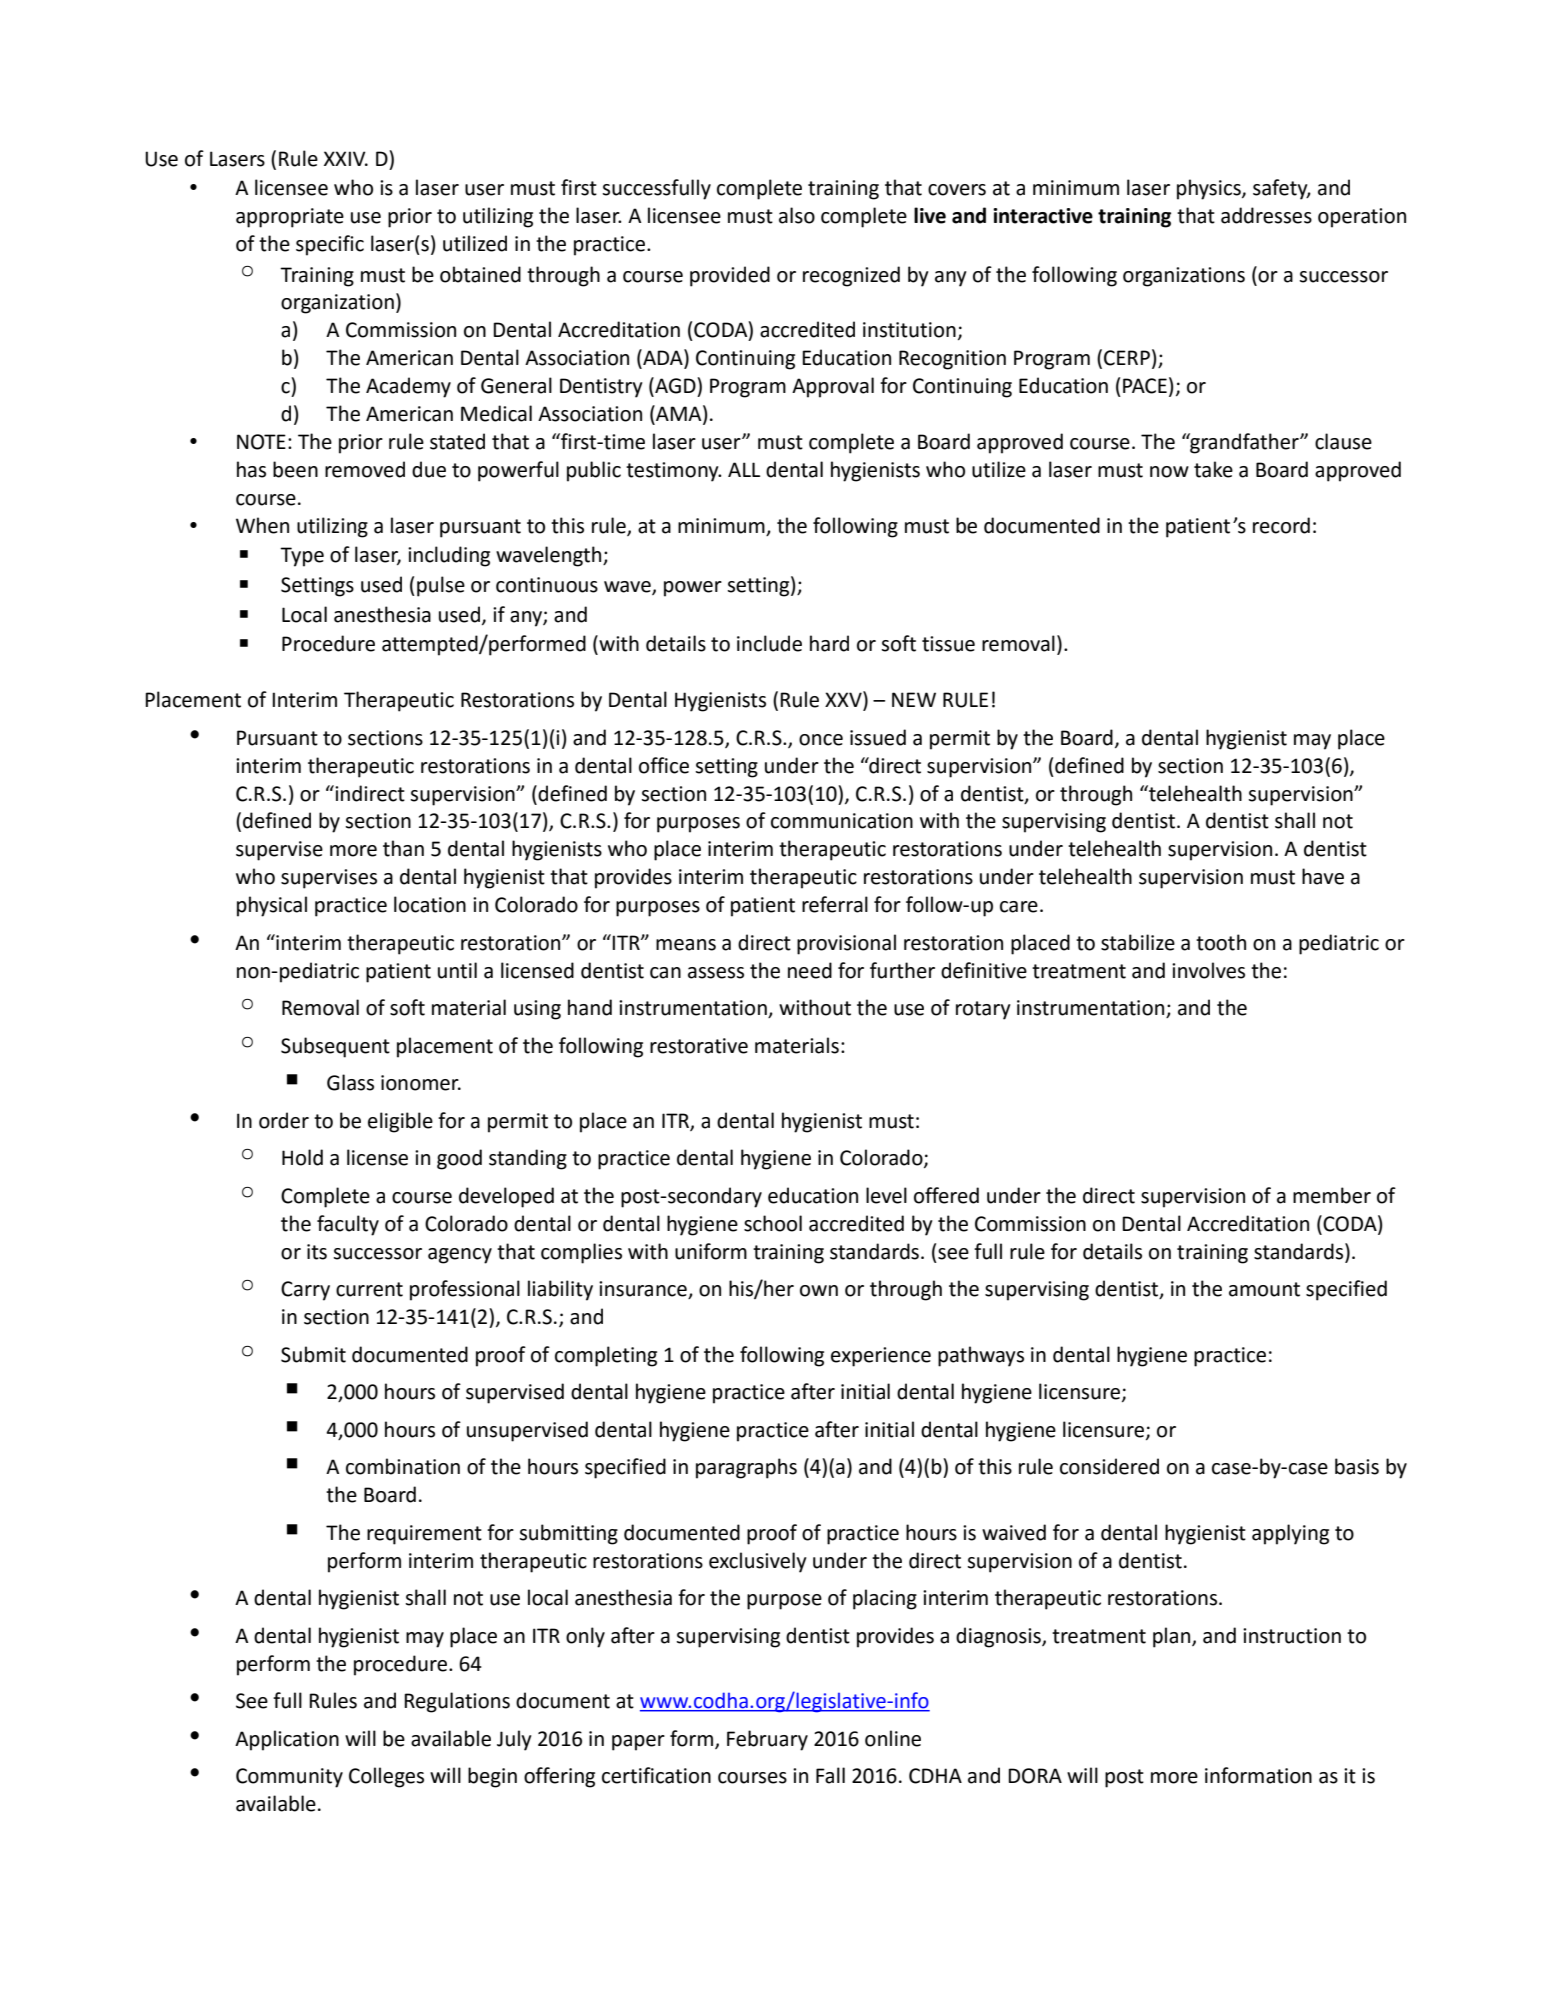 The width and height of the screenshot is (1552, 2009). What do you see at coordinates (1210, 189) in the screenshot?
I see `physics` at bounding box center [1210, 189].
